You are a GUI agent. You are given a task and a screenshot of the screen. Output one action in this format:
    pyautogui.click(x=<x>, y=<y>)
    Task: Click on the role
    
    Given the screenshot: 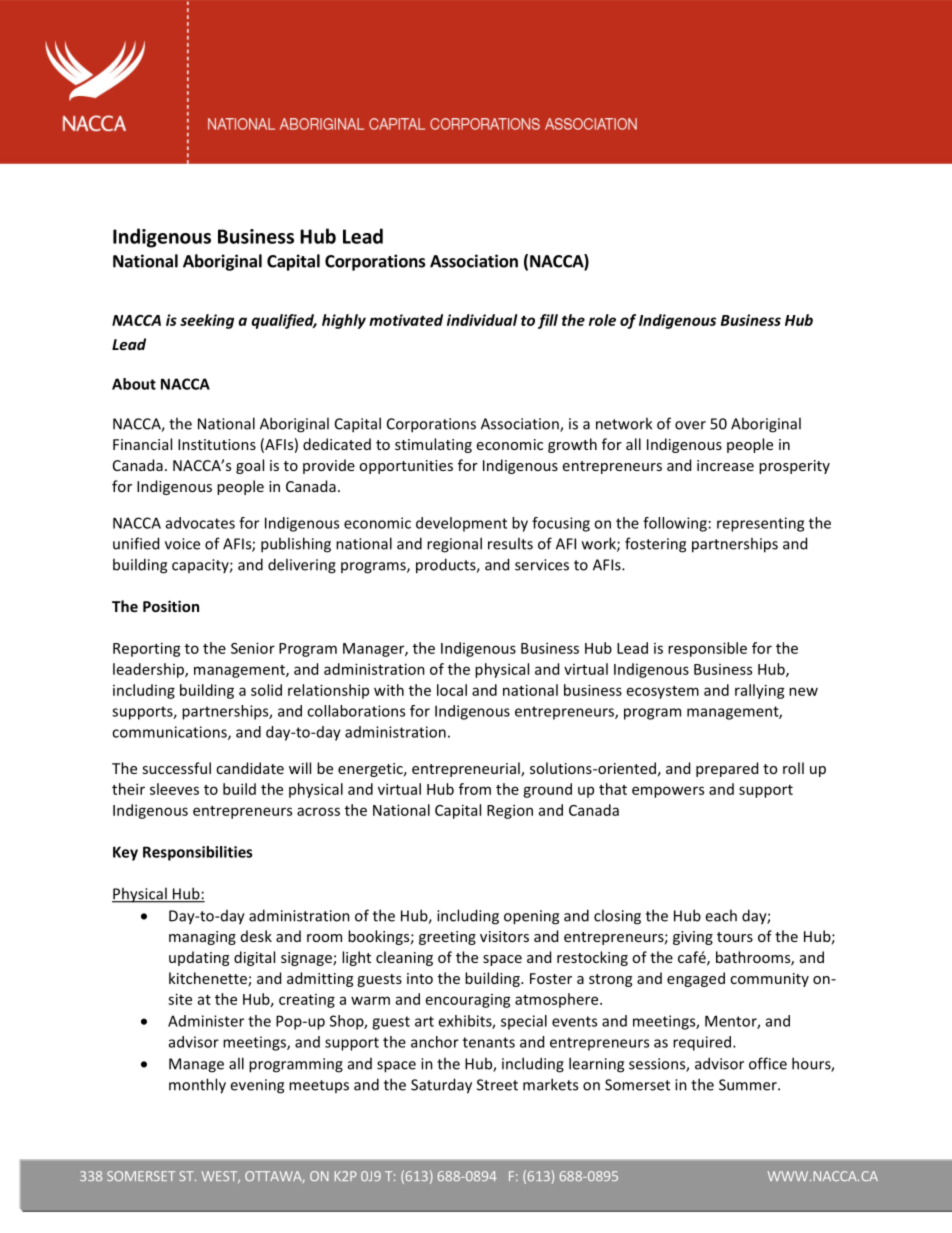 What is the action you would take?
    pyautogui.click(x=602, y=320)
